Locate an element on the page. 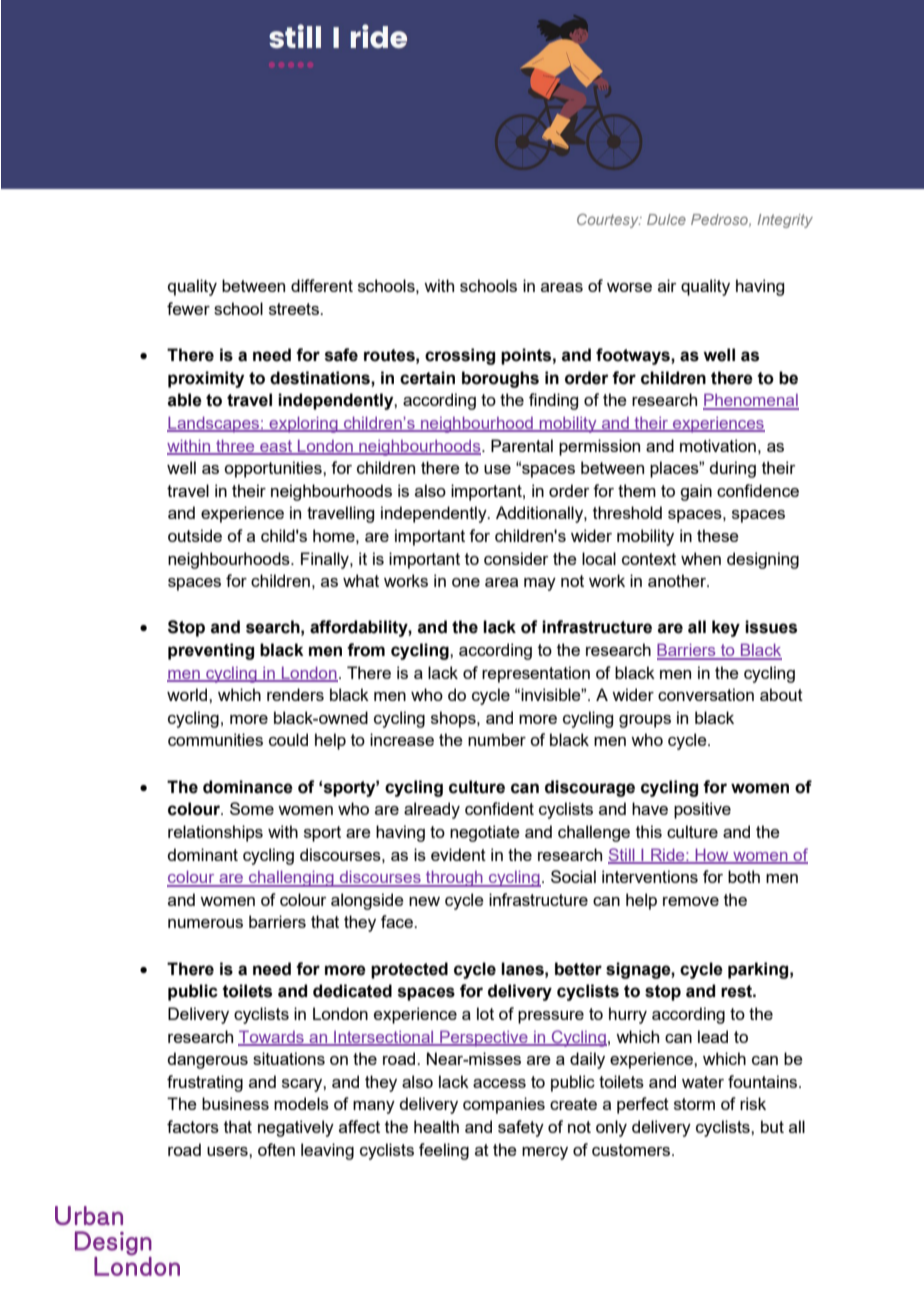  Dulce is located at coordinates (666, 219).
